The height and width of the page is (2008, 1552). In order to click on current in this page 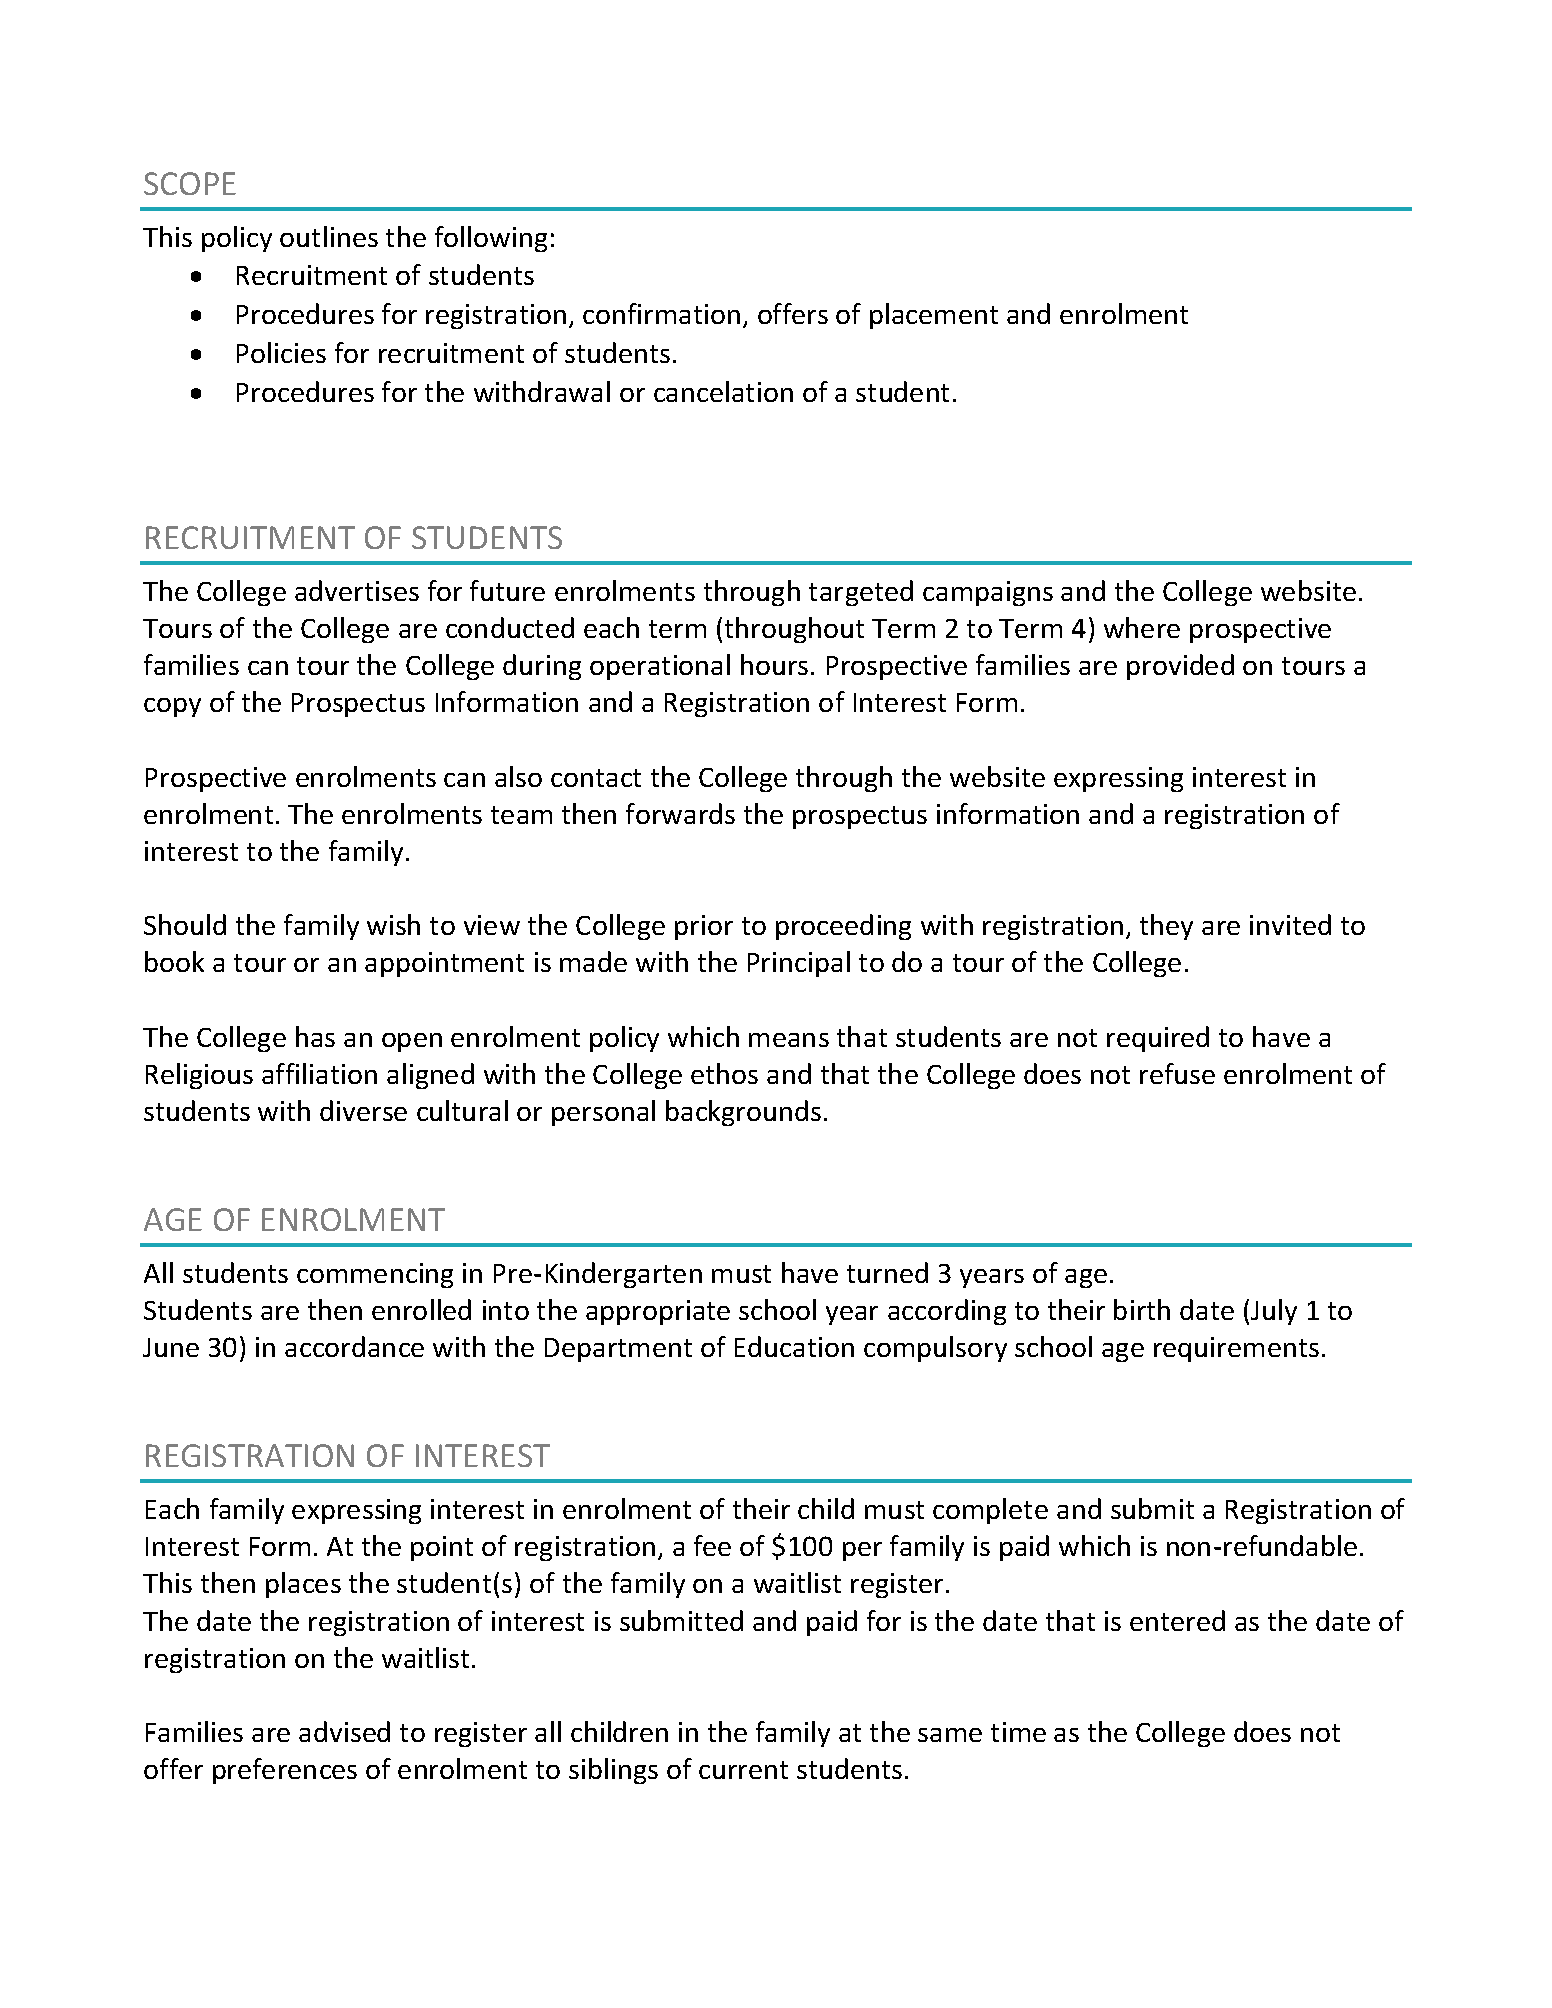, I will do `click(743, 1770)`.
